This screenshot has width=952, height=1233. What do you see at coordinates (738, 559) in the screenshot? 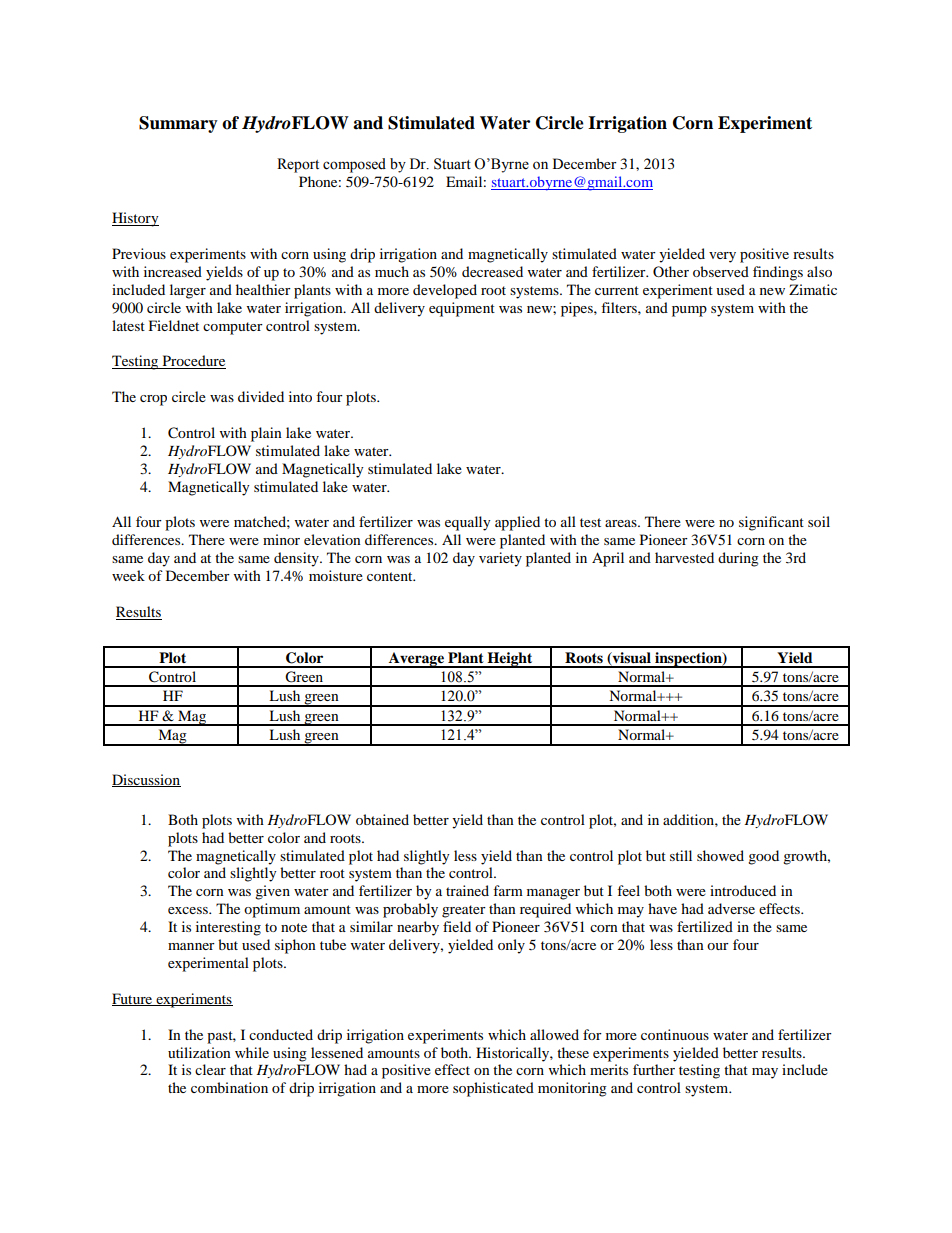
I see `during` at bounding box center [738, 559].
